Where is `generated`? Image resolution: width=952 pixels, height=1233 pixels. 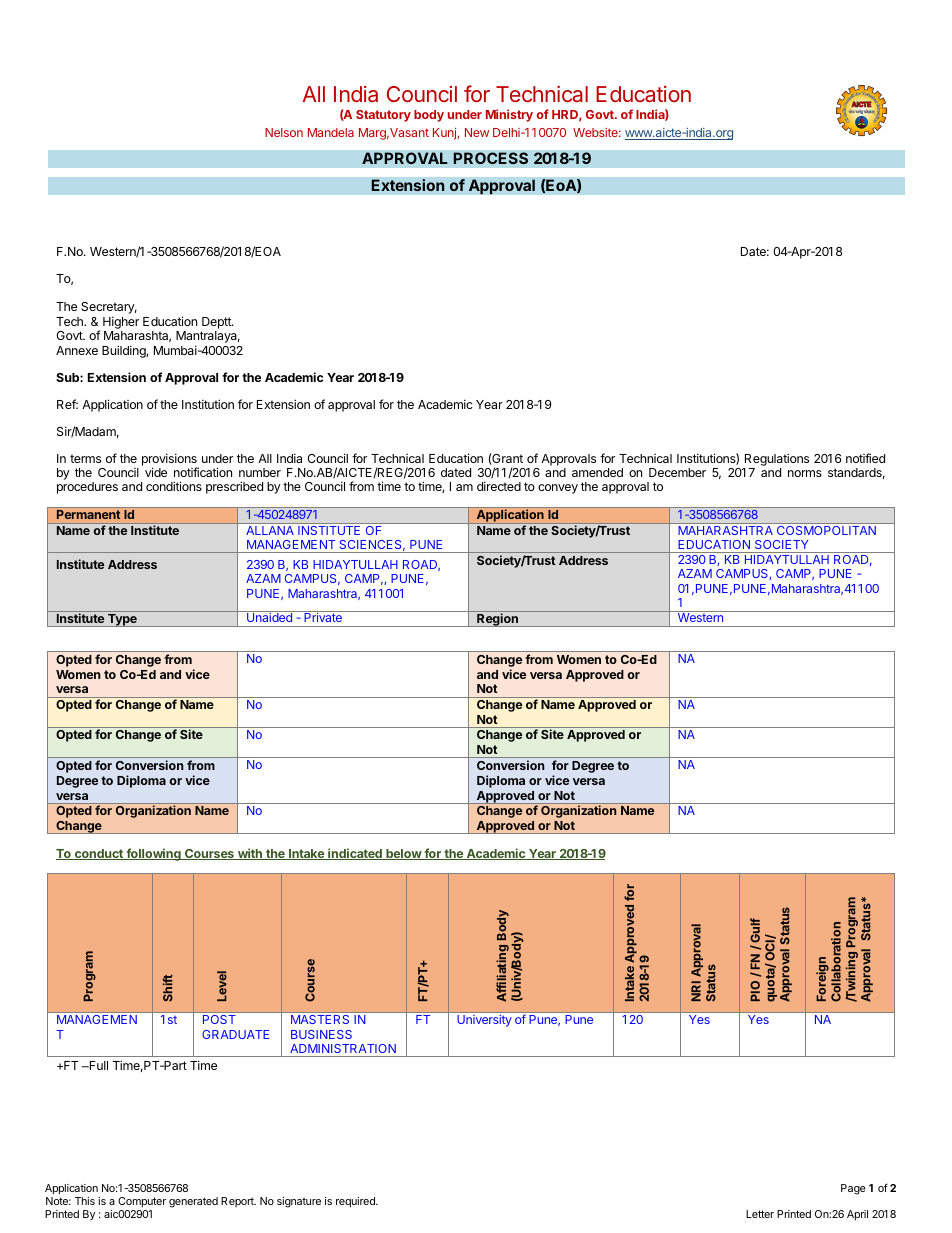
generated is located at coordinates (193, 1202).
